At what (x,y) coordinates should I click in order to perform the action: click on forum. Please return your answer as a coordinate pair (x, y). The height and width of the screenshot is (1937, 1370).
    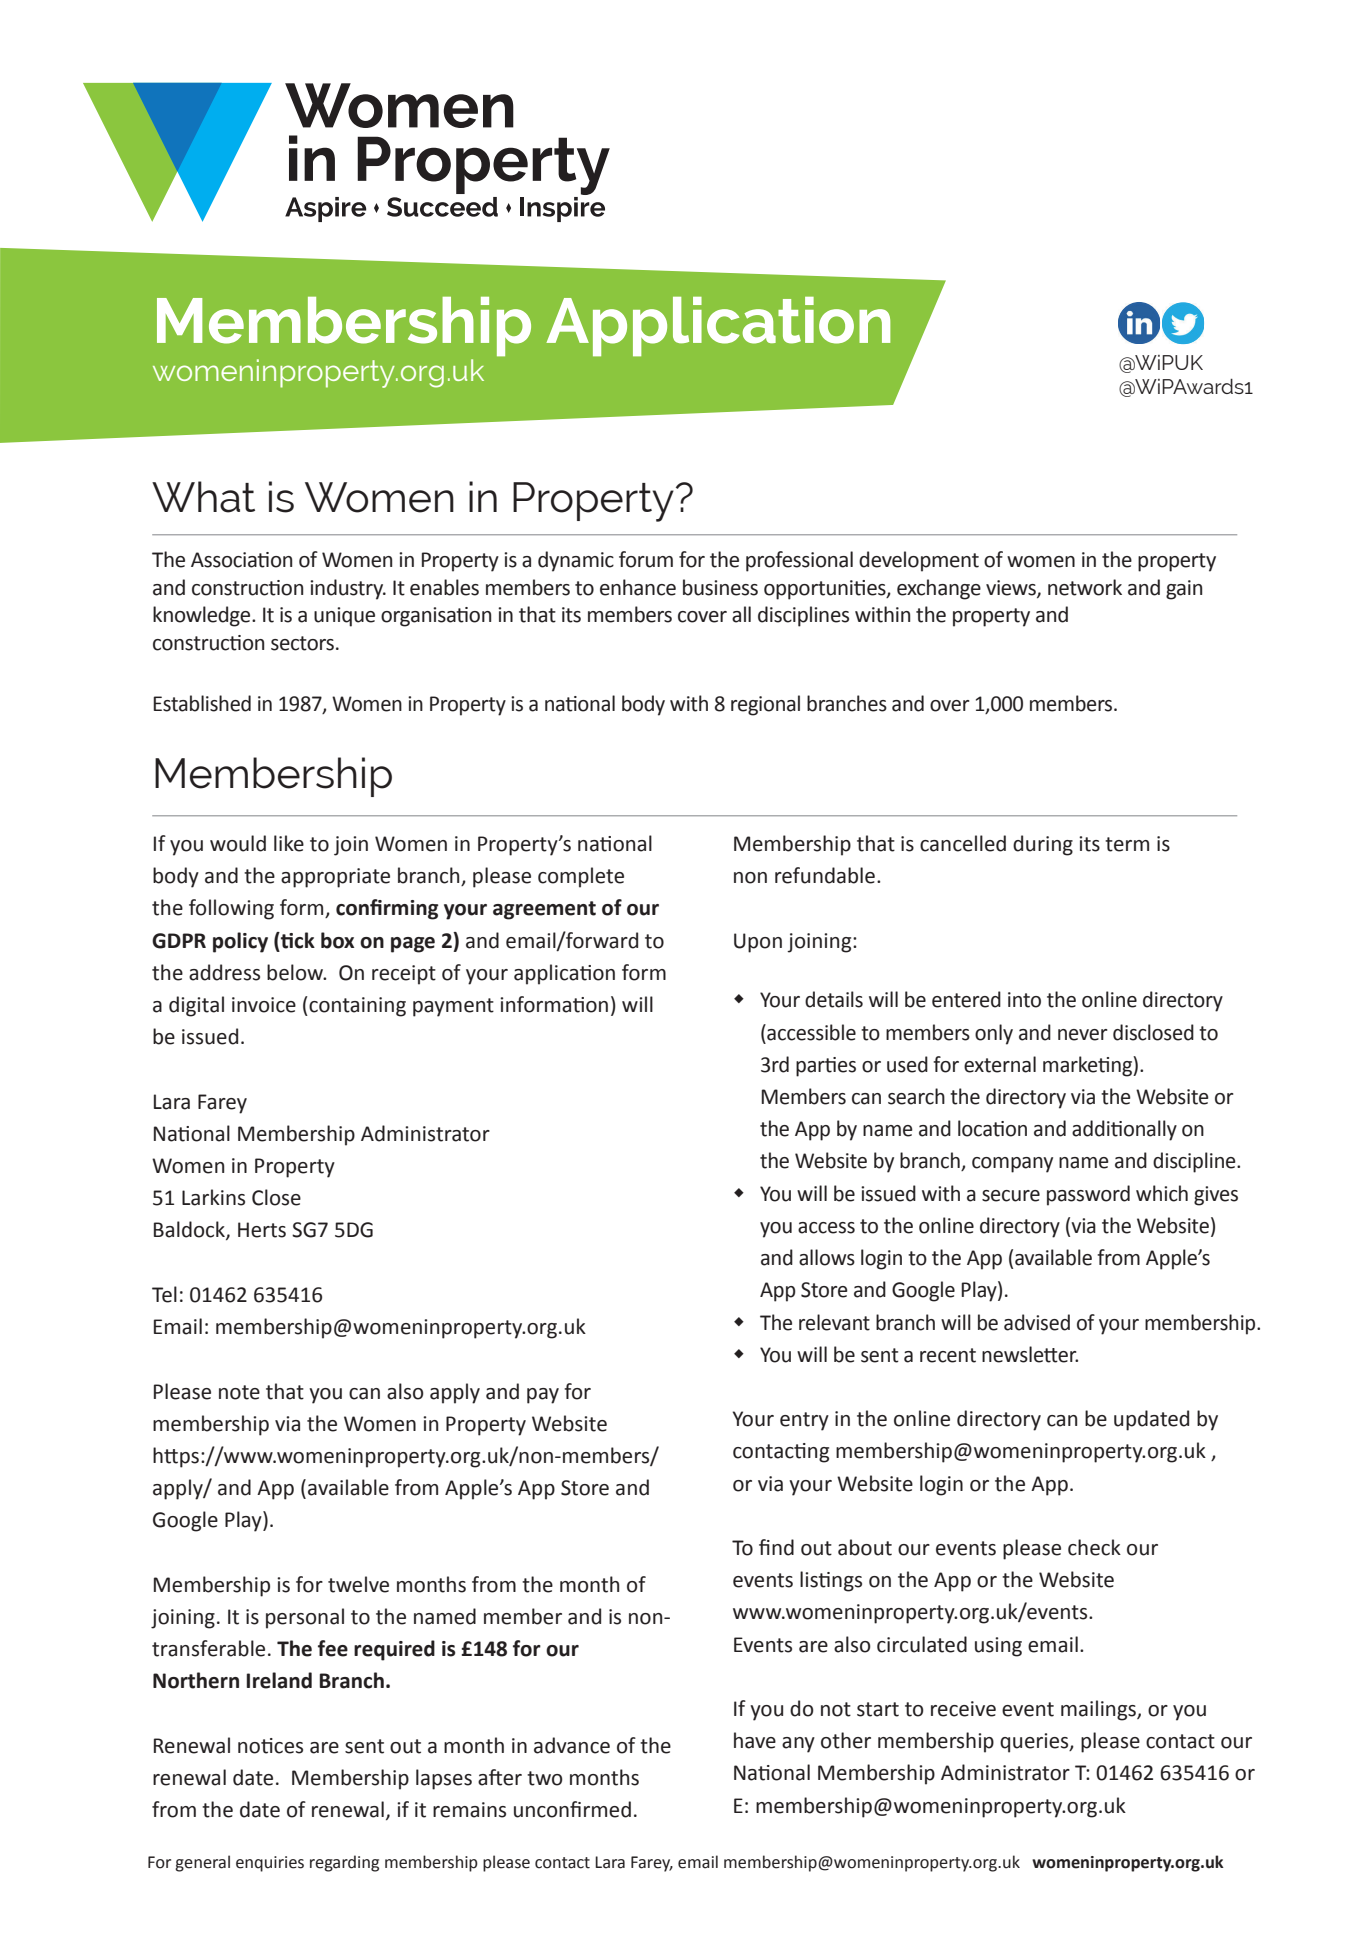
    Looking at the image, I should click on (646, 559).
